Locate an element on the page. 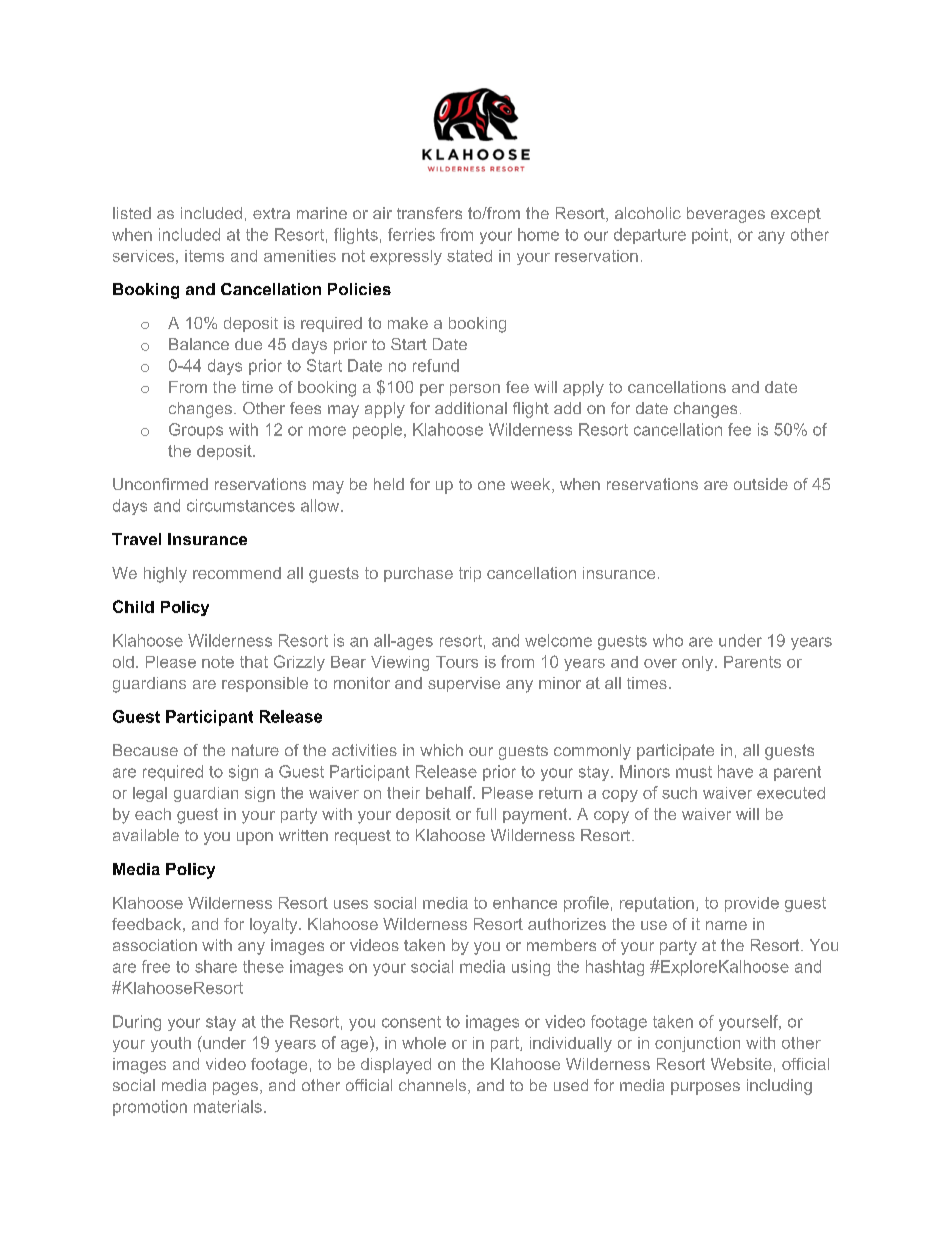 This document has height=1233, width=952. Groups is located at coordinates (196, 431).
